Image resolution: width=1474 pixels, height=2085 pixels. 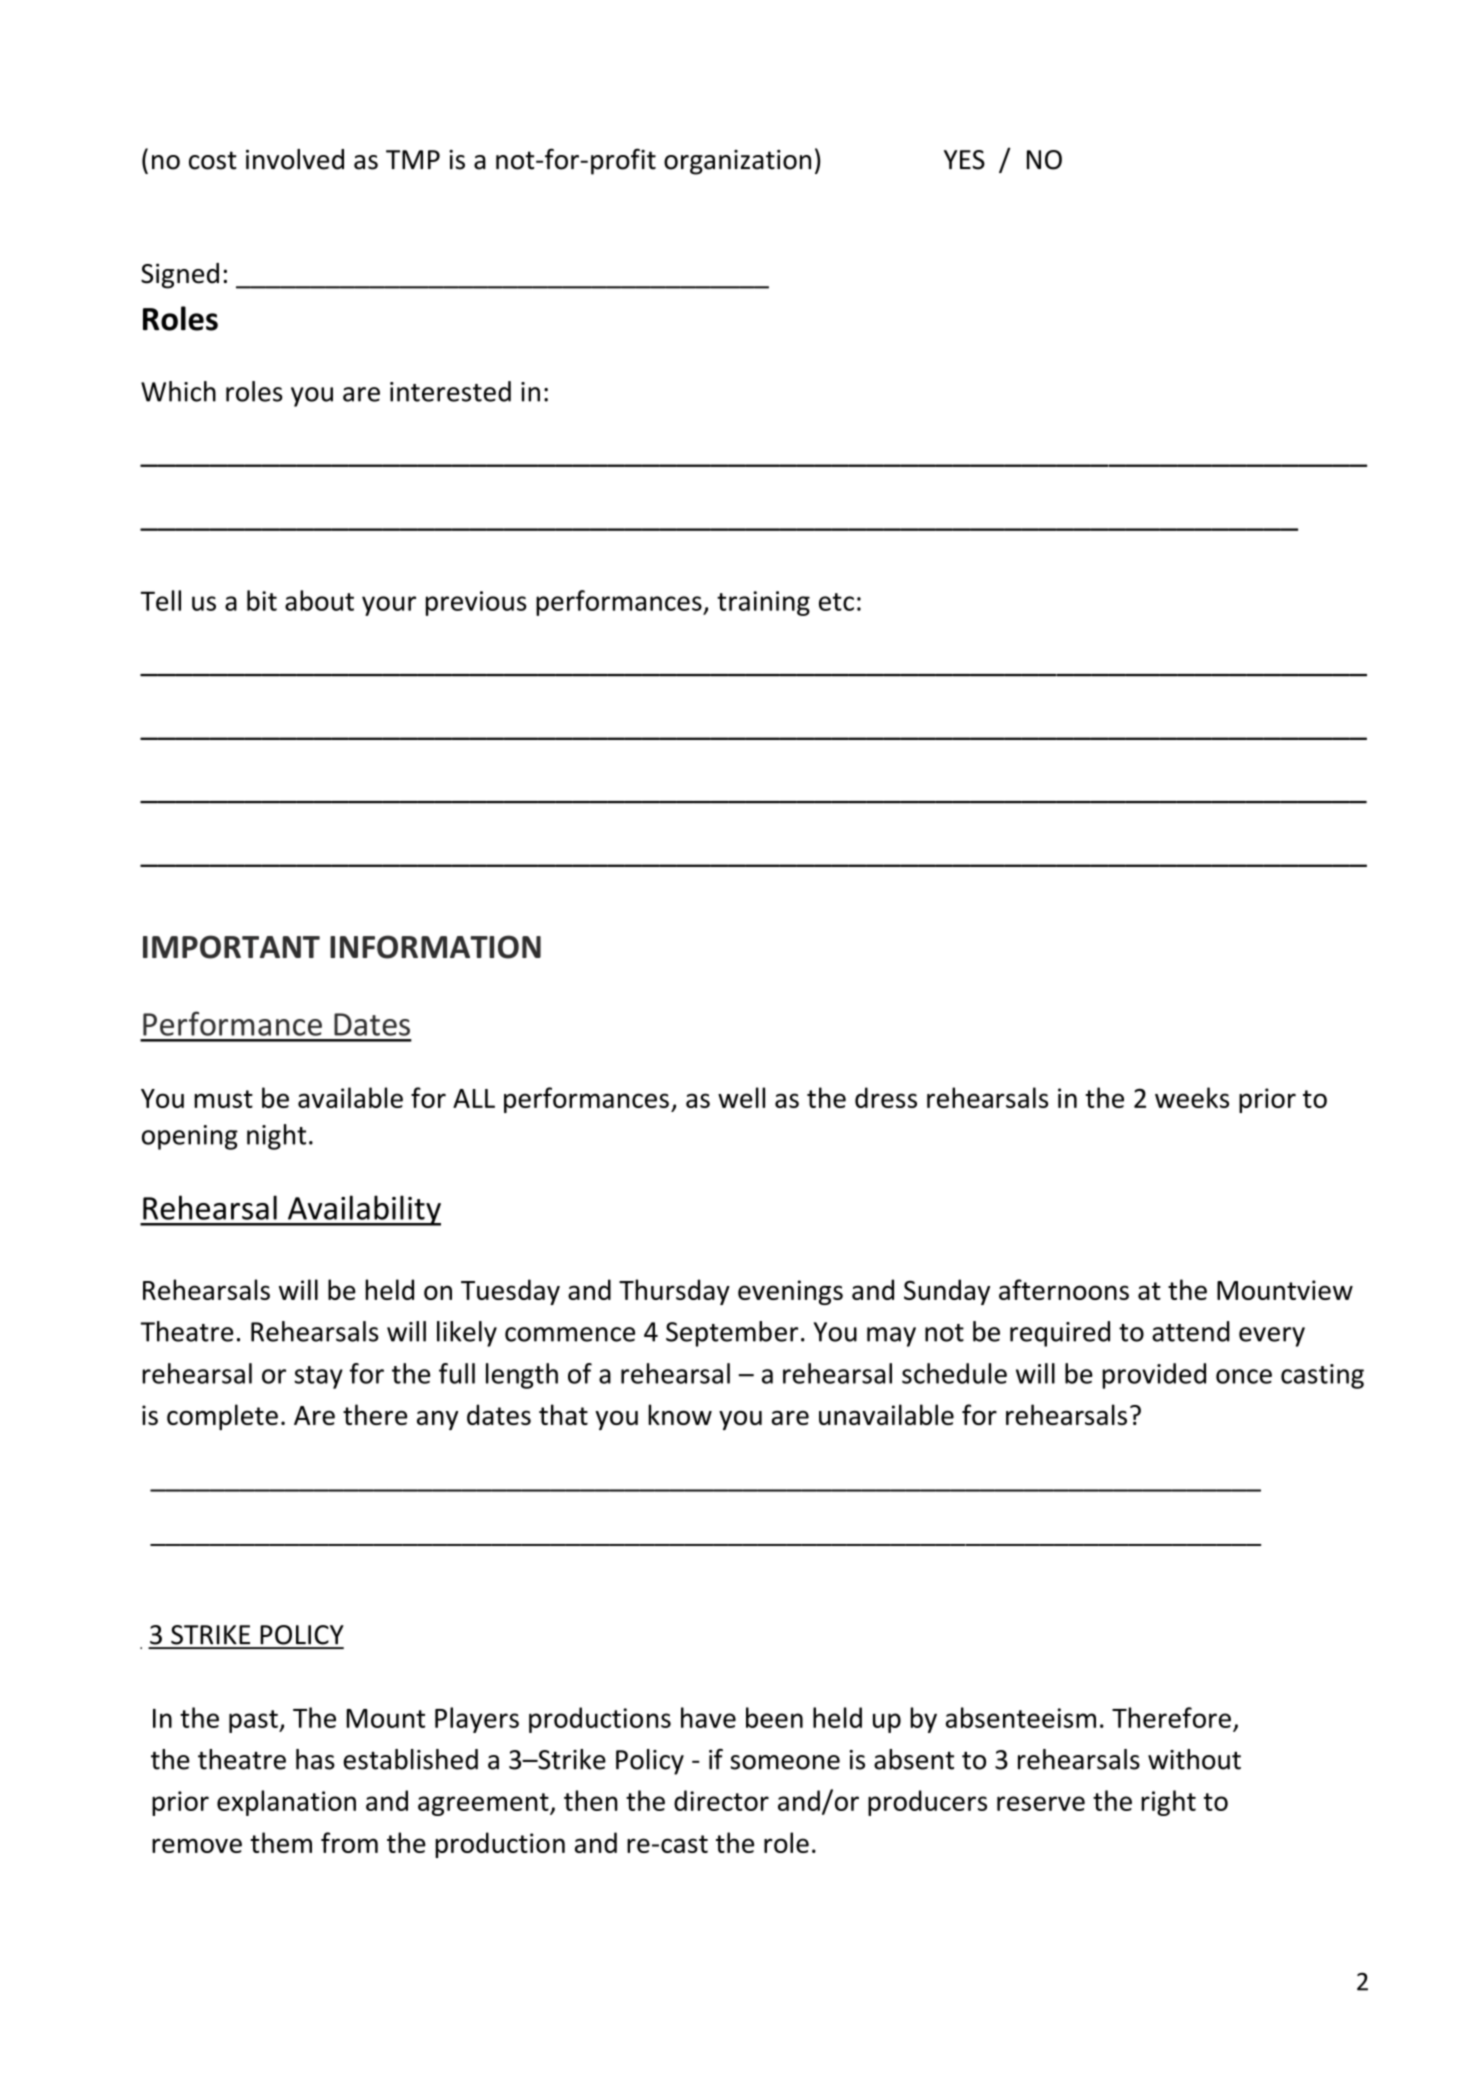 What do you see at coordinates (286, 1803) in the image?
I see `explanation` at bounding box center [286, 1803].
